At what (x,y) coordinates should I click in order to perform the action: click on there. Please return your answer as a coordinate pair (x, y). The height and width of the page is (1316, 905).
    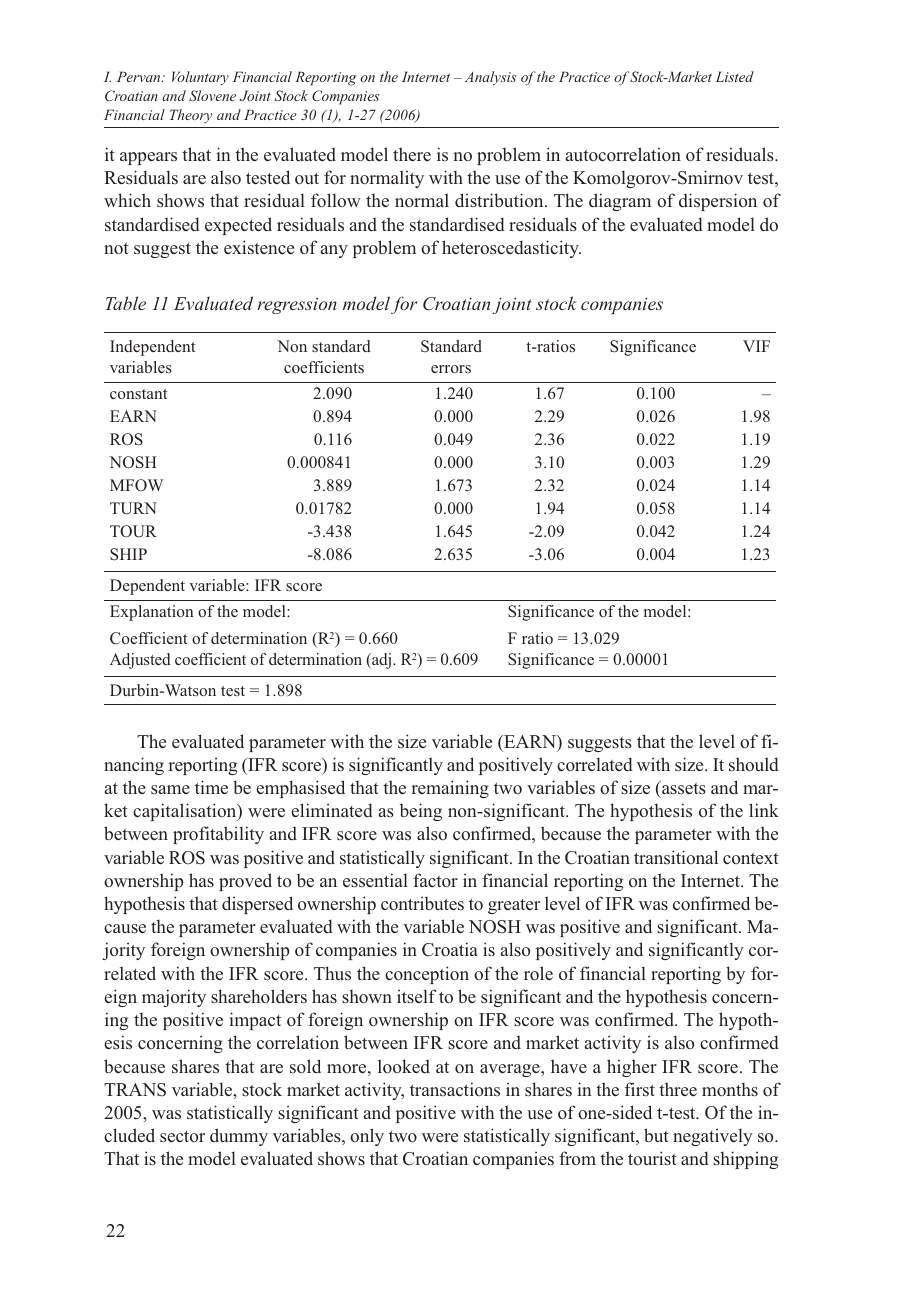
    Looking at the image, I should click on (412, 154).
